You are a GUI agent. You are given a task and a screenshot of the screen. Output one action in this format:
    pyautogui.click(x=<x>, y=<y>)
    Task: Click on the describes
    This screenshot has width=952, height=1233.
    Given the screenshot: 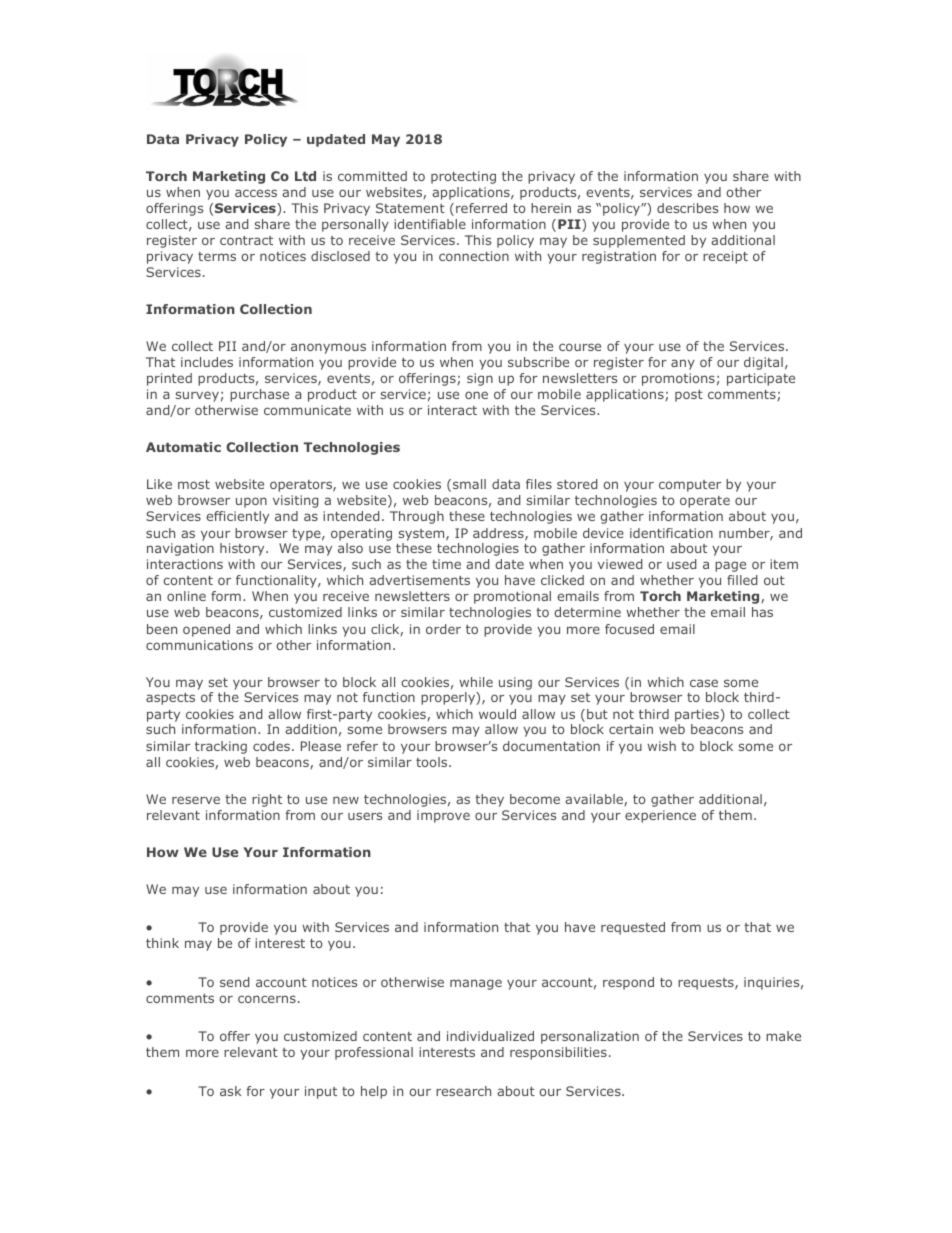 What is the action you would take?
    pyautogui.click(x=687, y=208)
